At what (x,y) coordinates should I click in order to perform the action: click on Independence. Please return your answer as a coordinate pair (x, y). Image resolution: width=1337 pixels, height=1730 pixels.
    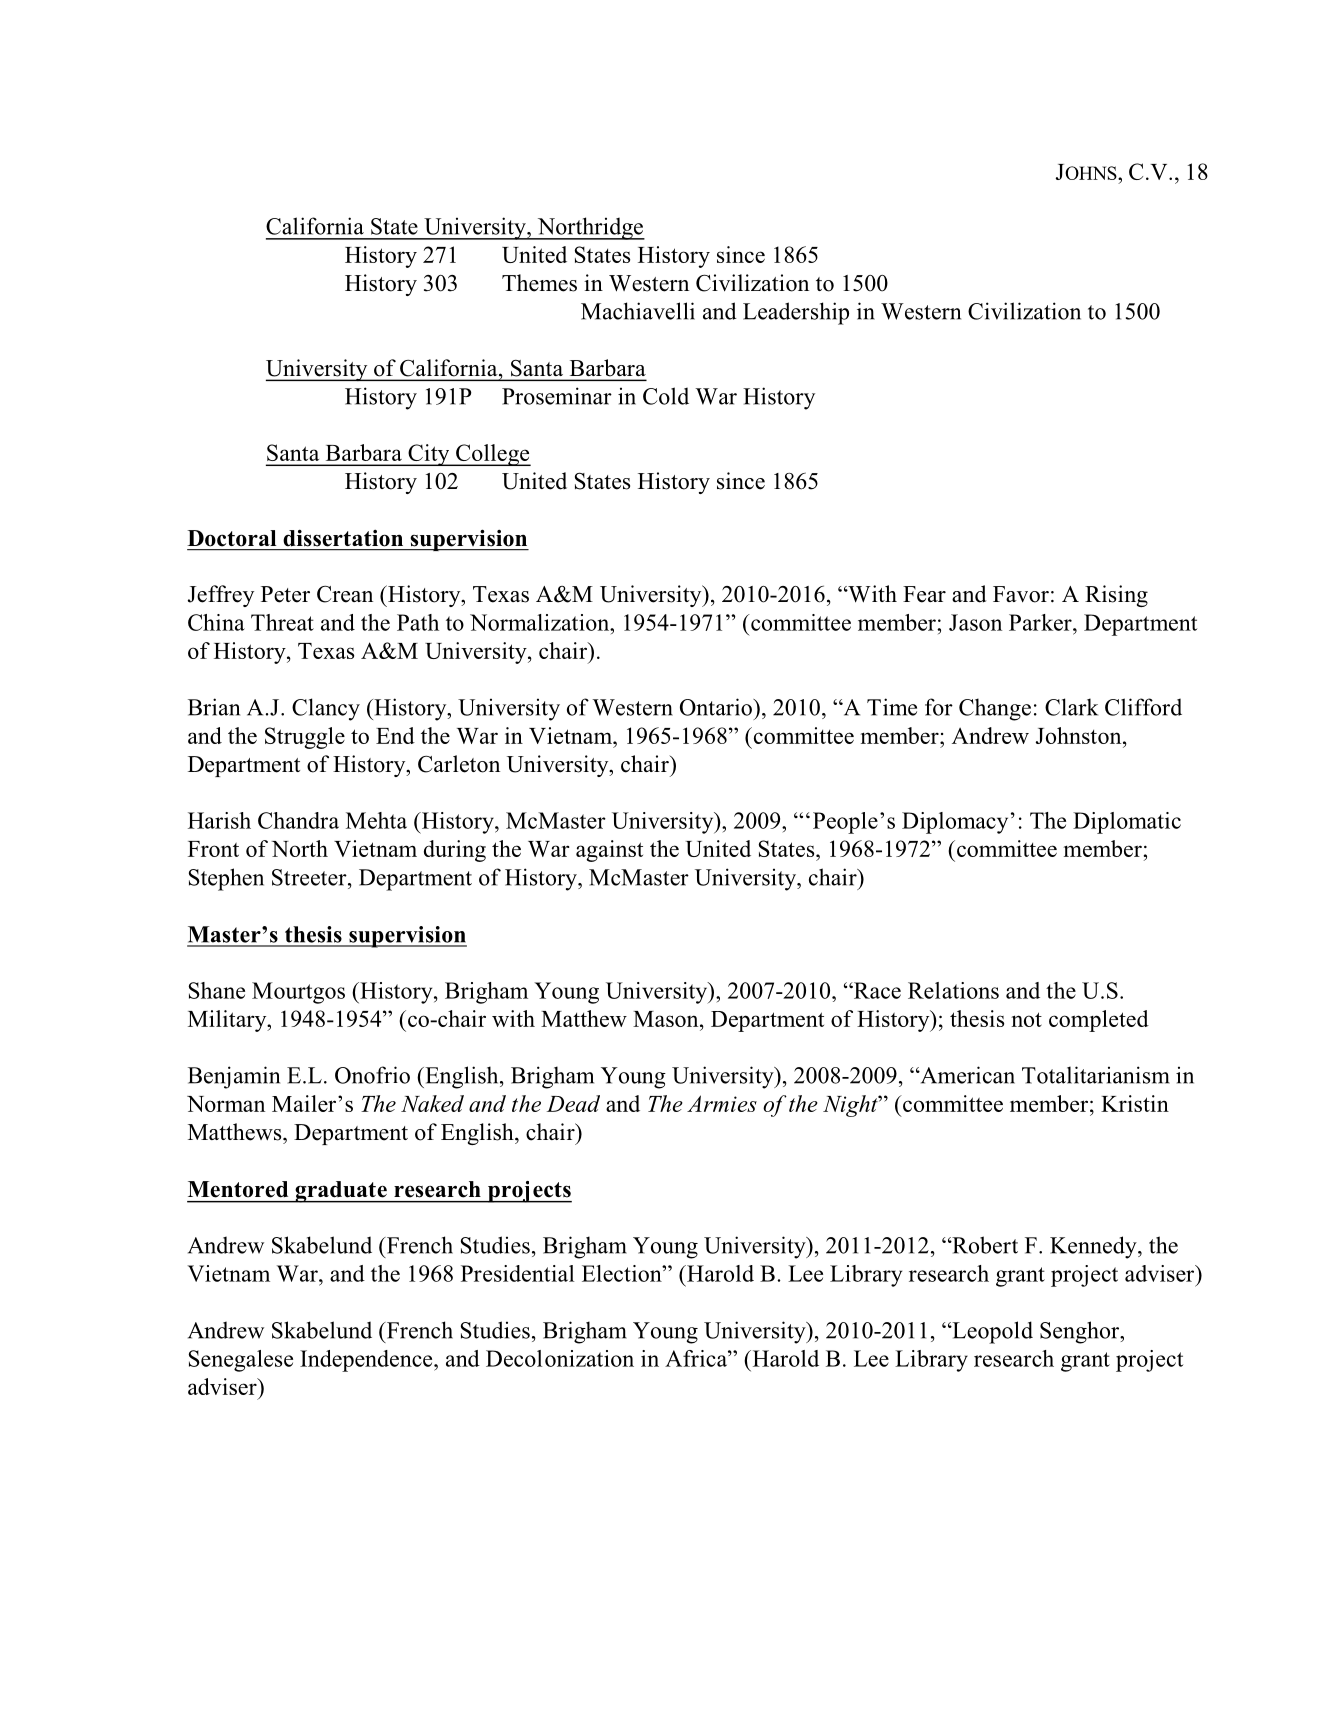
    Looking at the image, I should click on (367, 1361).
